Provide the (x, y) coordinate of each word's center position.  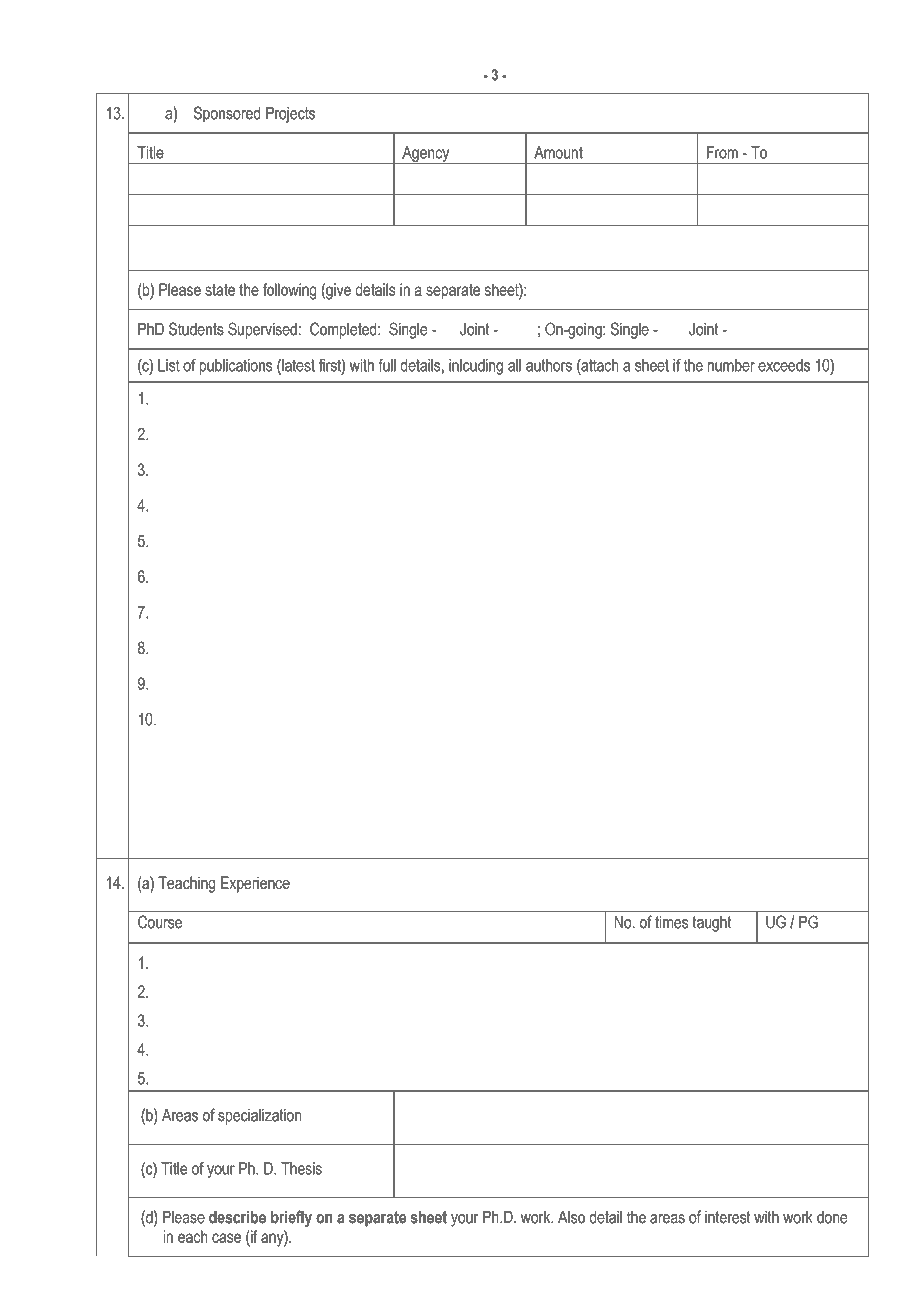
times (671, 922)
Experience (255, 884)
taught (712, 924)
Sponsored (227, 114)
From (722, 152)
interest (728, 1217)
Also (571, 1217)
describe (237, 1217)
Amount (558, 152)
